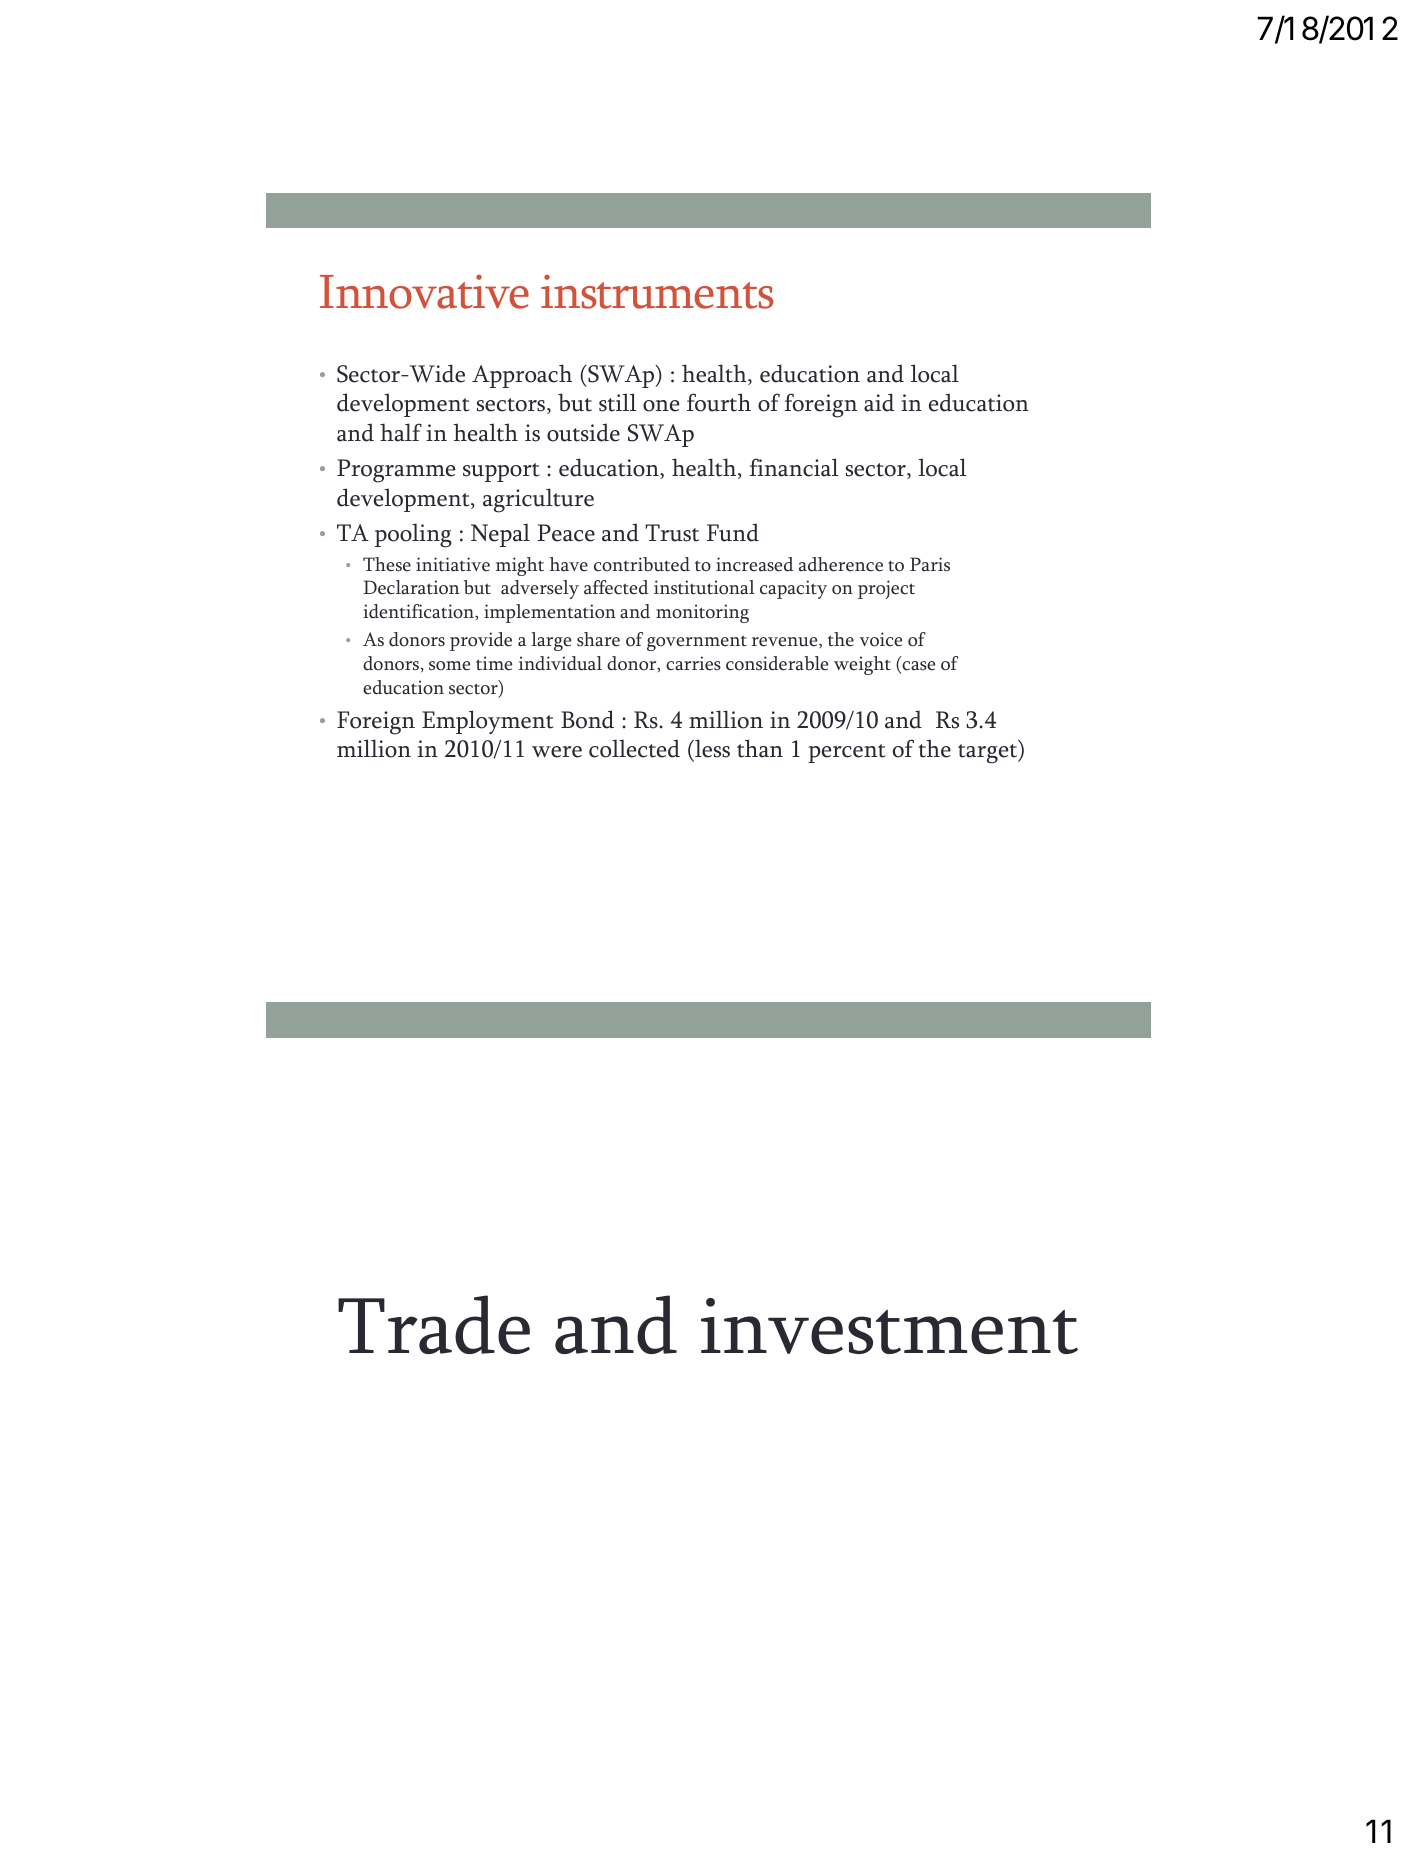 The width and height of the document is (1417, 1860). I want to click on less, so click(711, 748).
